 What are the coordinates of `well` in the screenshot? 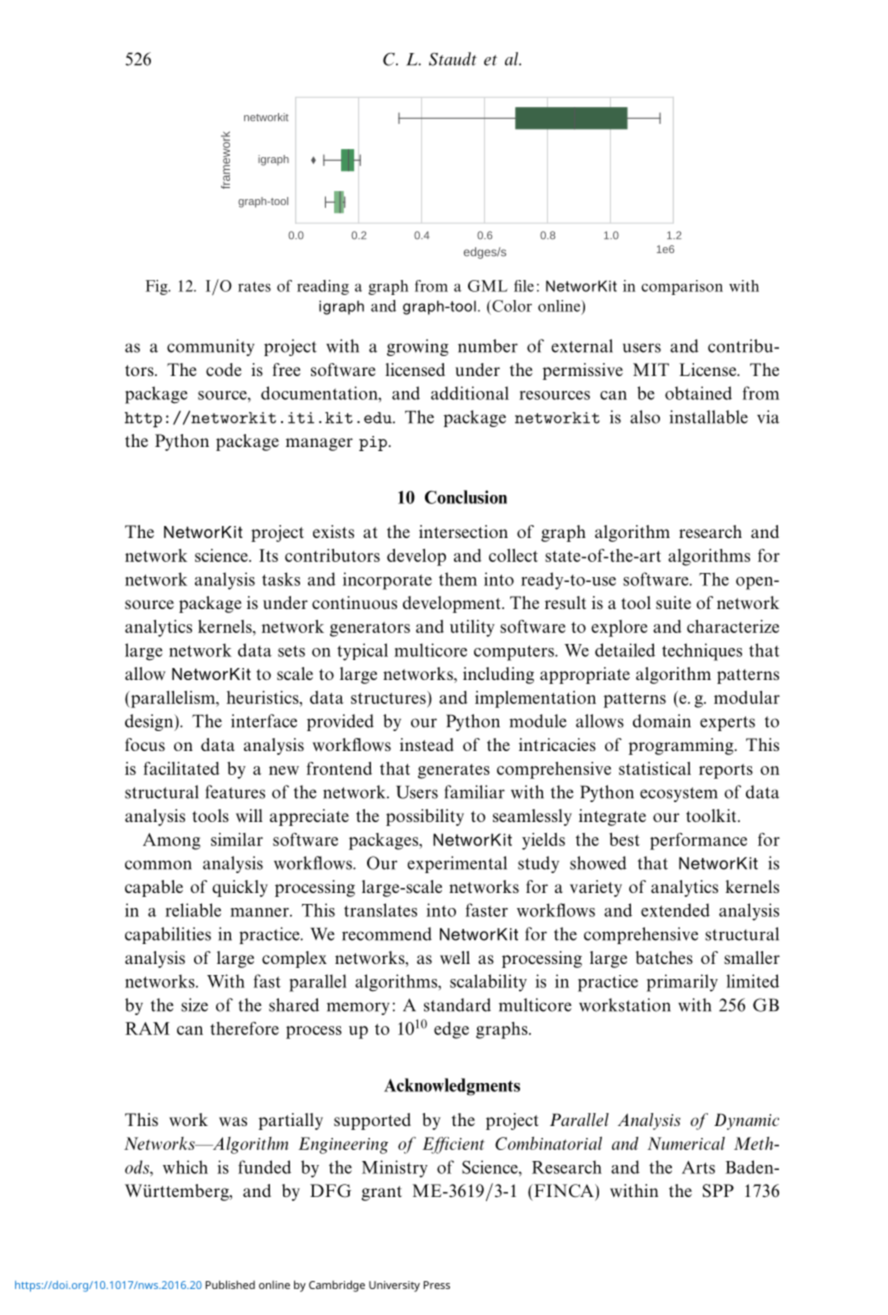 It's located at (455, 957).
